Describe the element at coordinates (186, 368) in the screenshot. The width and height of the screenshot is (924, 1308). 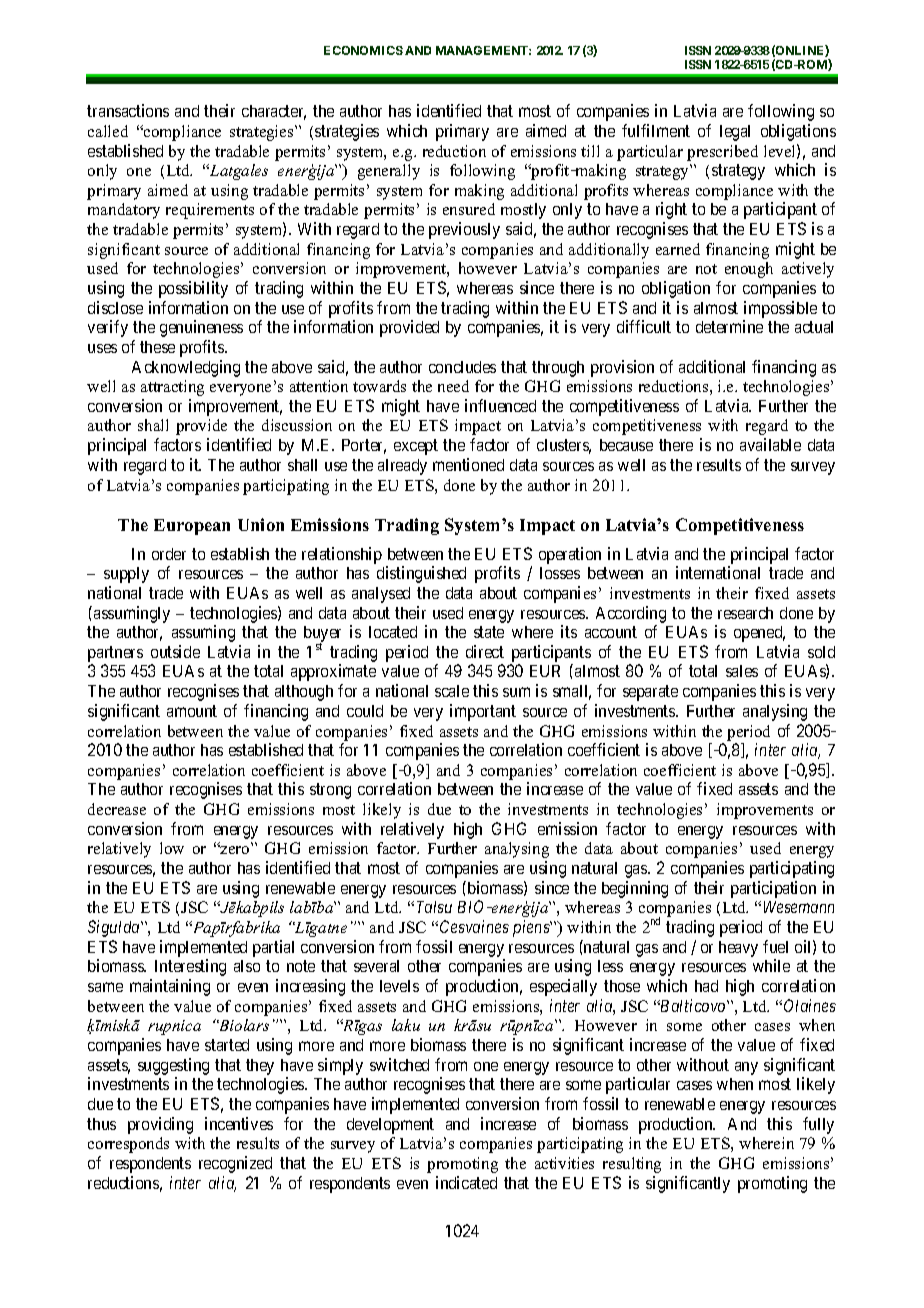
I see `Acknowledging` at that location.
